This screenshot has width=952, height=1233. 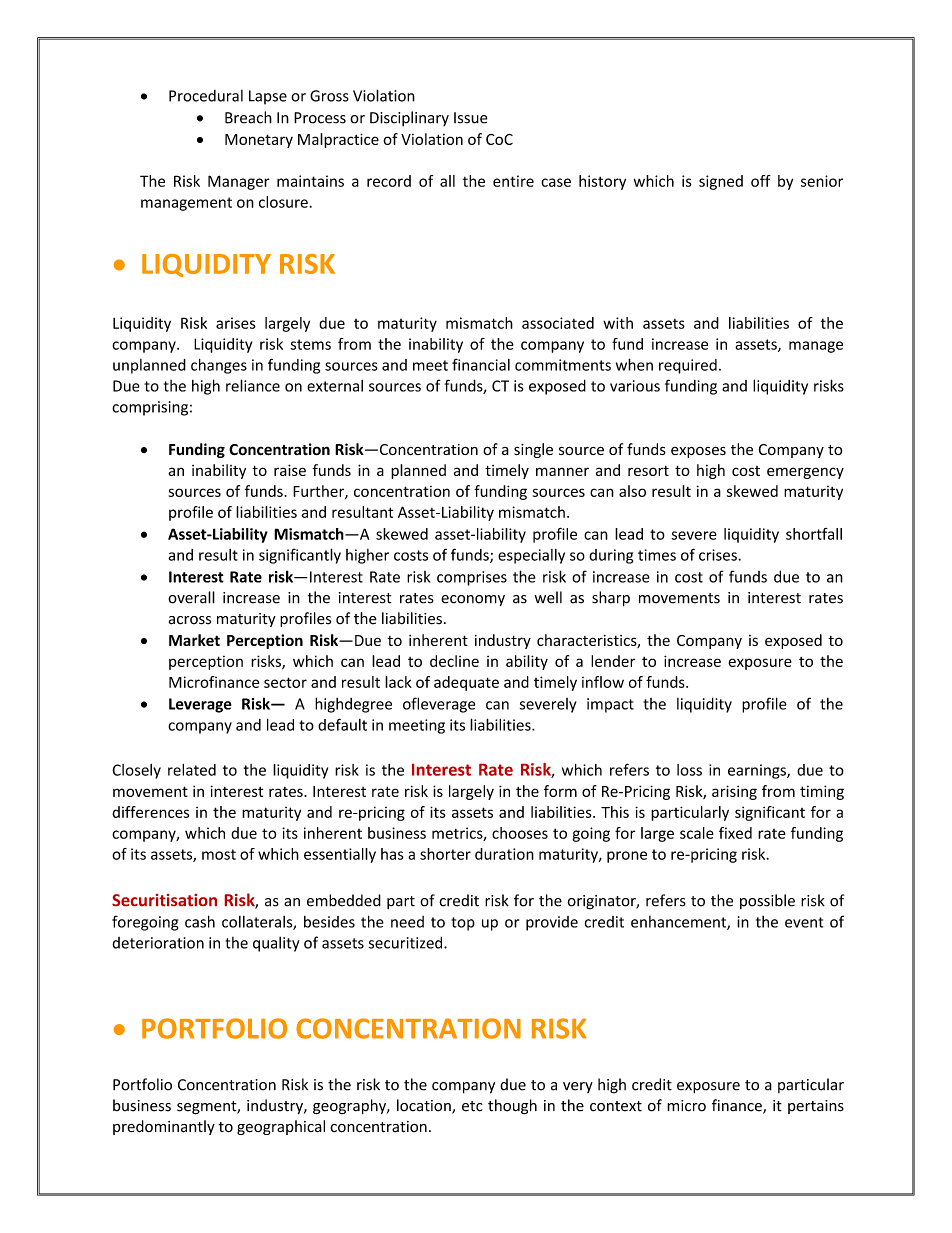 I want to click on financial, so click(x=481, y=364).
